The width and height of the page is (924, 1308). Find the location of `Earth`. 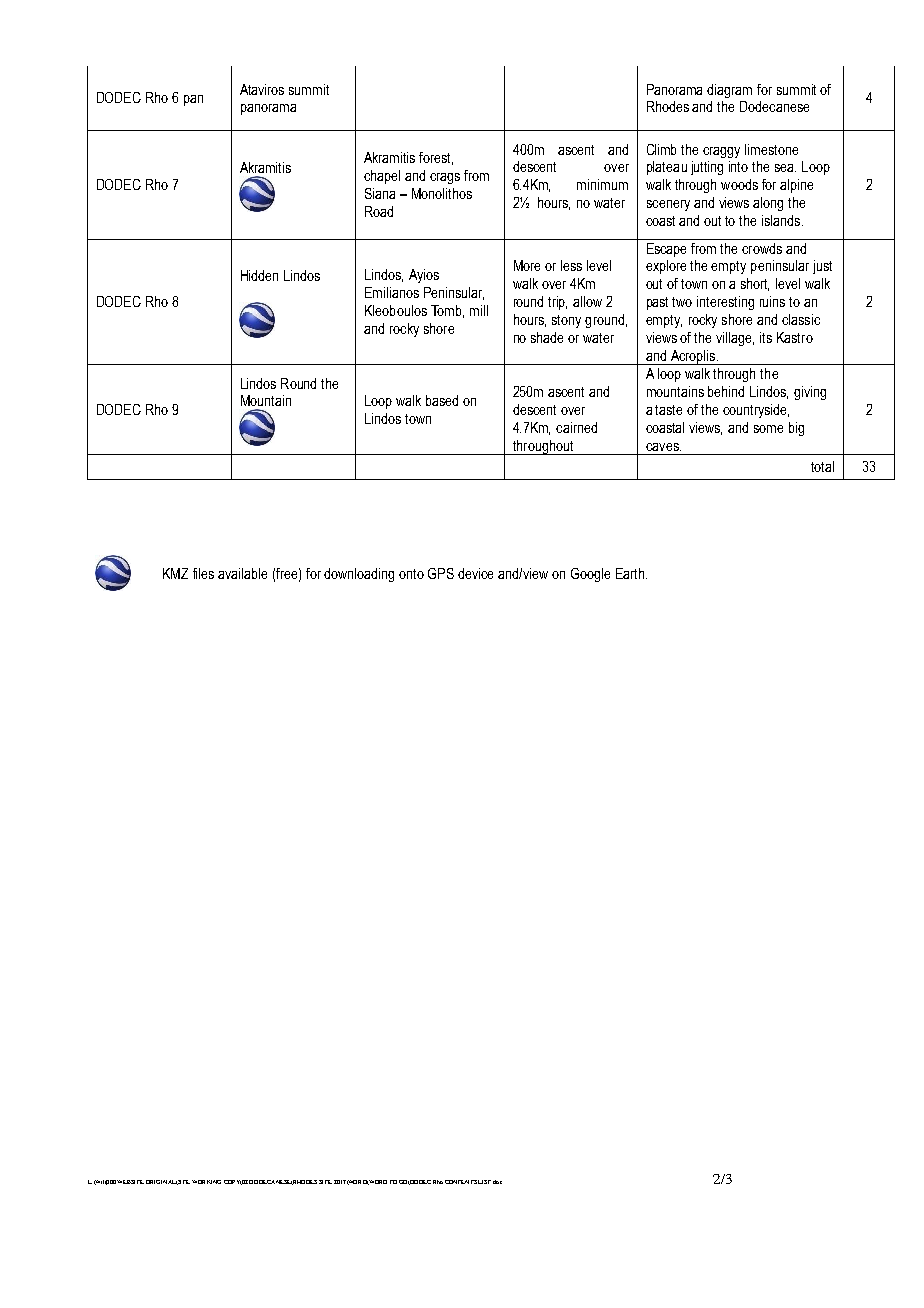

Earth is located at coordinates (631, 573).
